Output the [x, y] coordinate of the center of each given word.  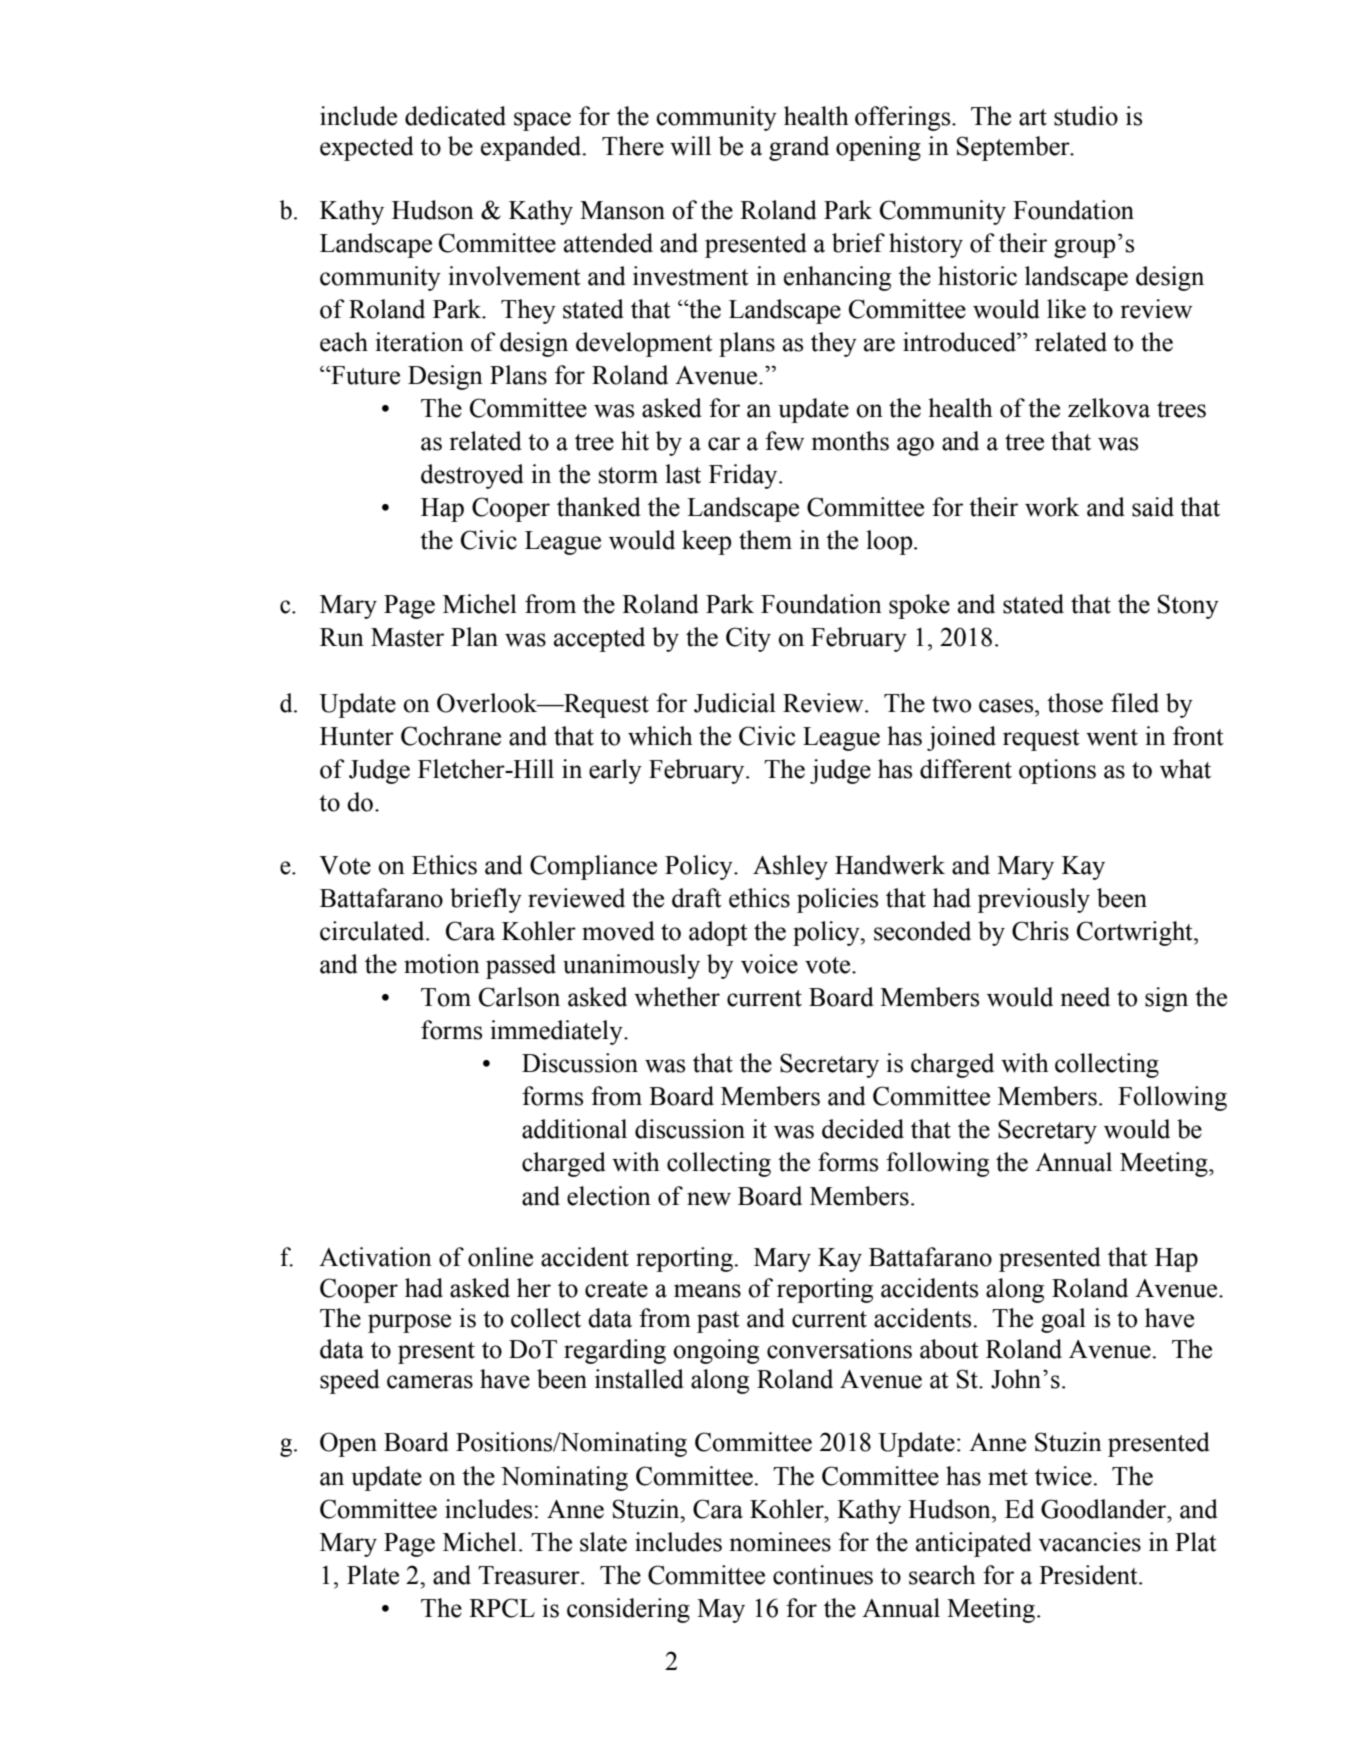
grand [799, 148]
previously [1033, 900]
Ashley [790, 867]
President [1089, 1575]
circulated [373, 931]
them [765, 540]
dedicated [455, 116]
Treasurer [530, 1575]
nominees [780, 1542]
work [1052, 507]
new [709, 1199]
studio [1086, 116]
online [500, 1257]
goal [1063, 1320]
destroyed [472, 476]
